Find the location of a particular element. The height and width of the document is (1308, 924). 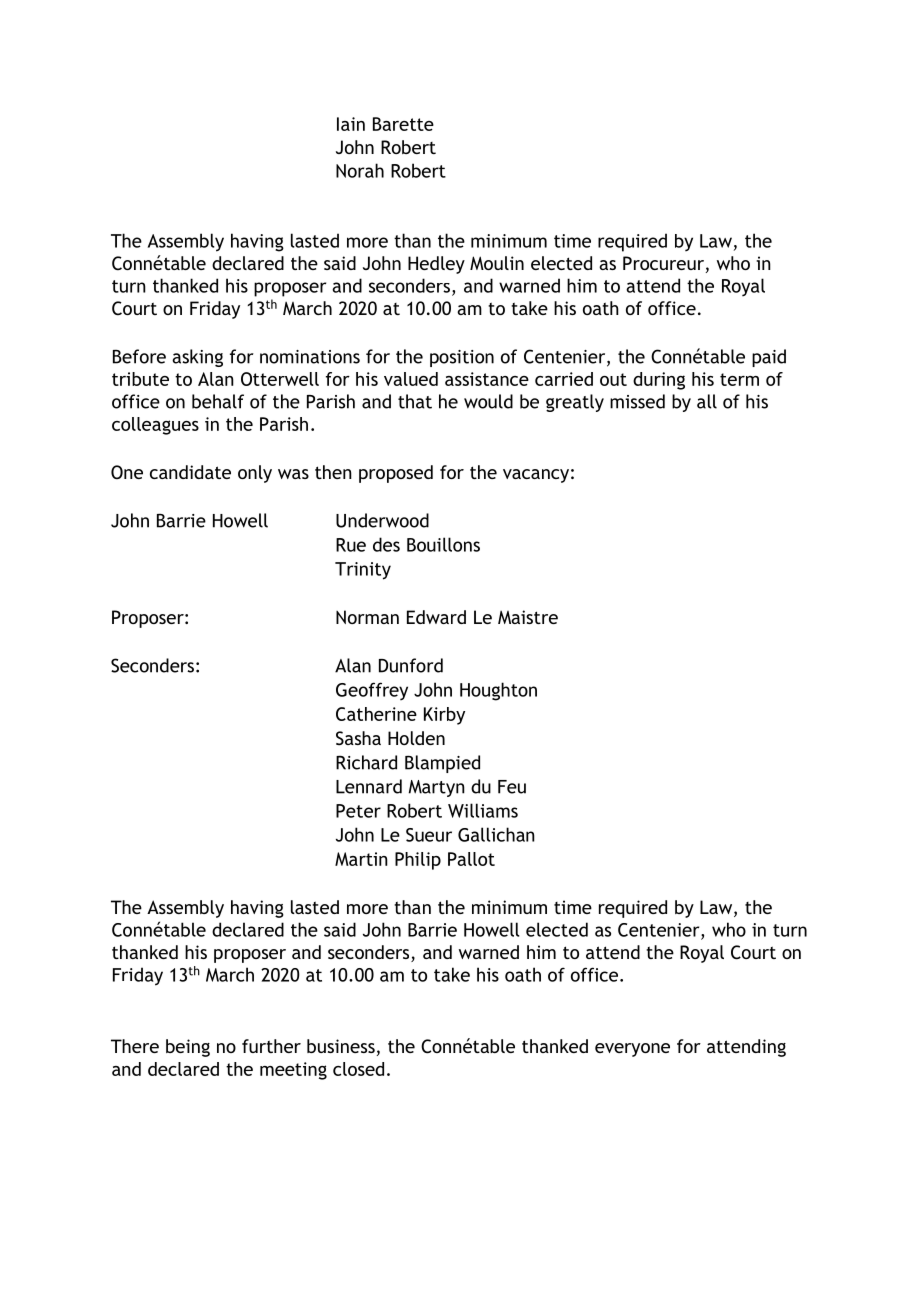

being is located at coordinates (188, 1048).
